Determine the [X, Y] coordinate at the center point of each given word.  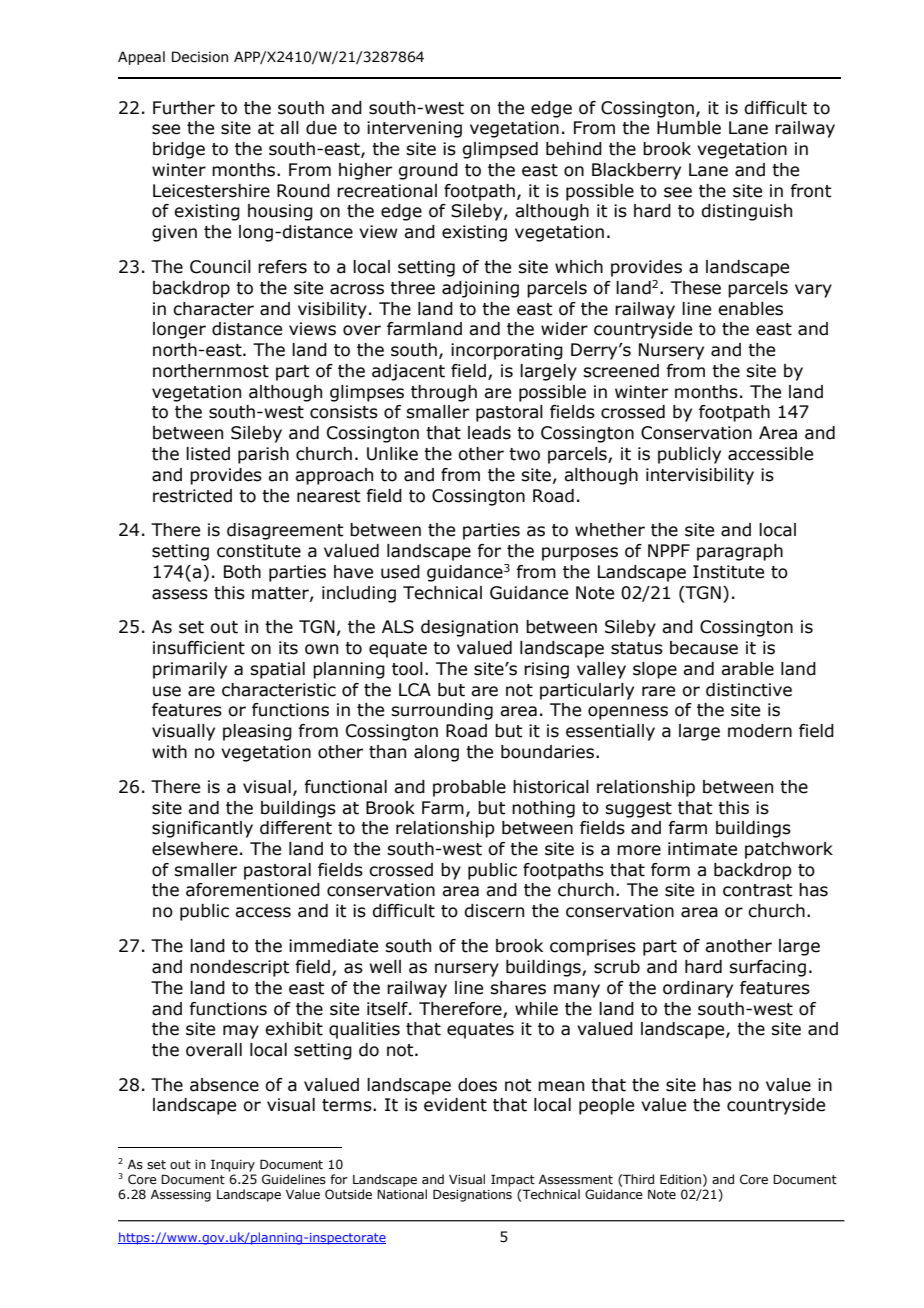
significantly [202, 829]
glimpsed [500, 150]
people [606, 1106]
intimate [702, 849]
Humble [689, 128]
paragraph [740, 552]
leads [489, 433]
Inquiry [233, 1165]
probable [469, 788]
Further [184, 108]
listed [208, 454]
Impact [513, 1180]
